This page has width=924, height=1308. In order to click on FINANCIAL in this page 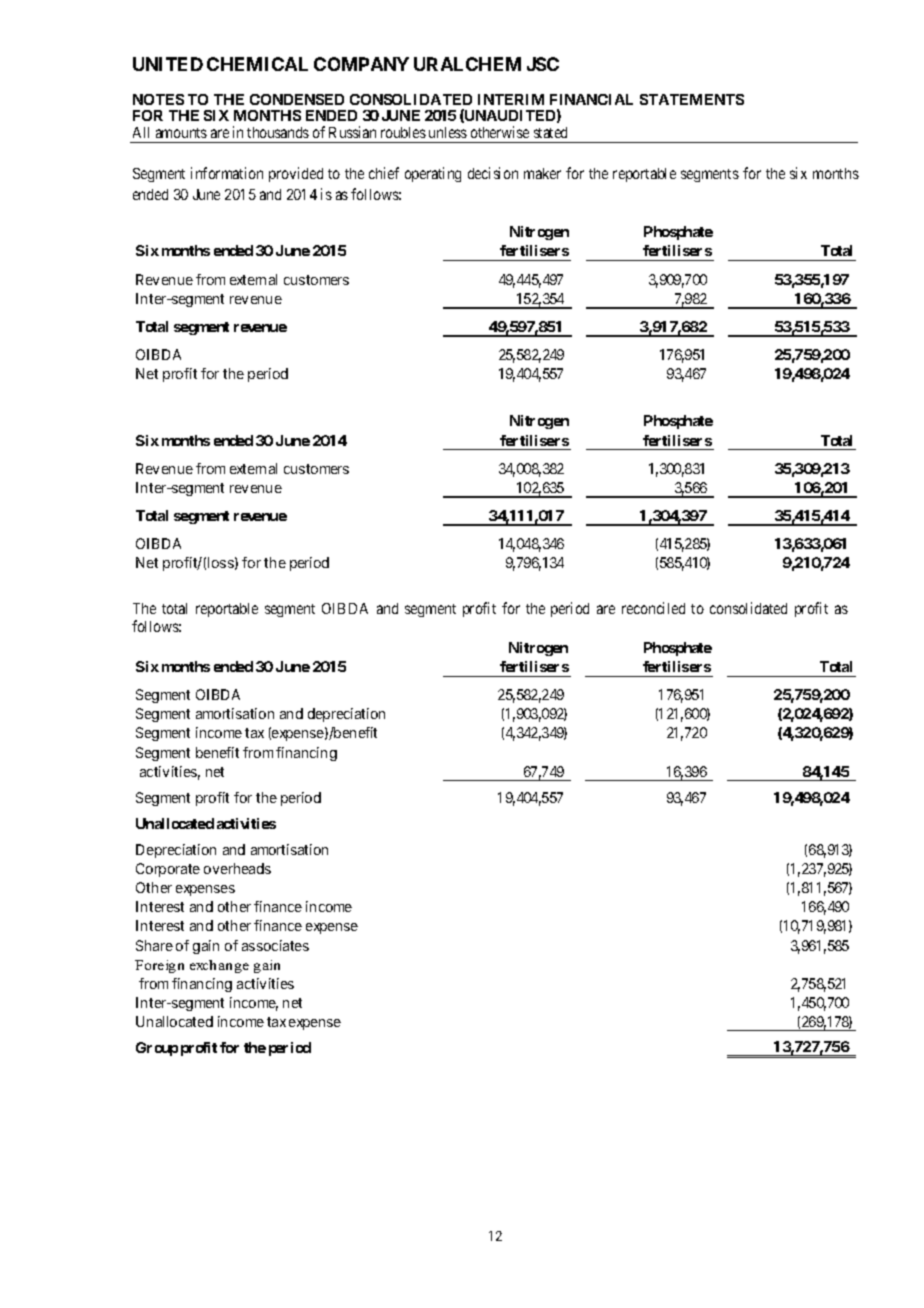, I will do `click(591, 99)`.
